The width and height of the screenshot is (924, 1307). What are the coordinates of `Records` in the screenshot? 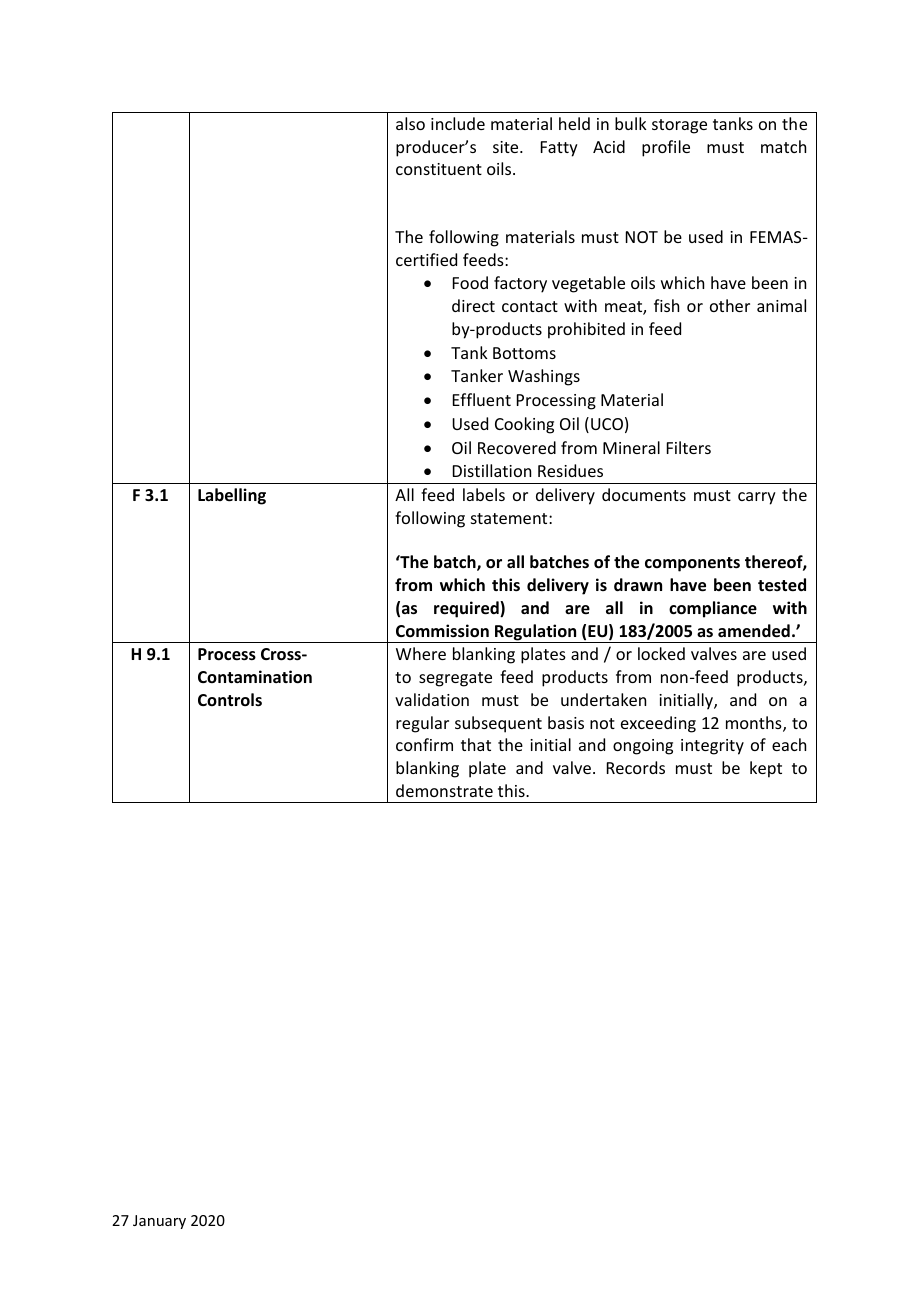 It's located at (636, 767).
